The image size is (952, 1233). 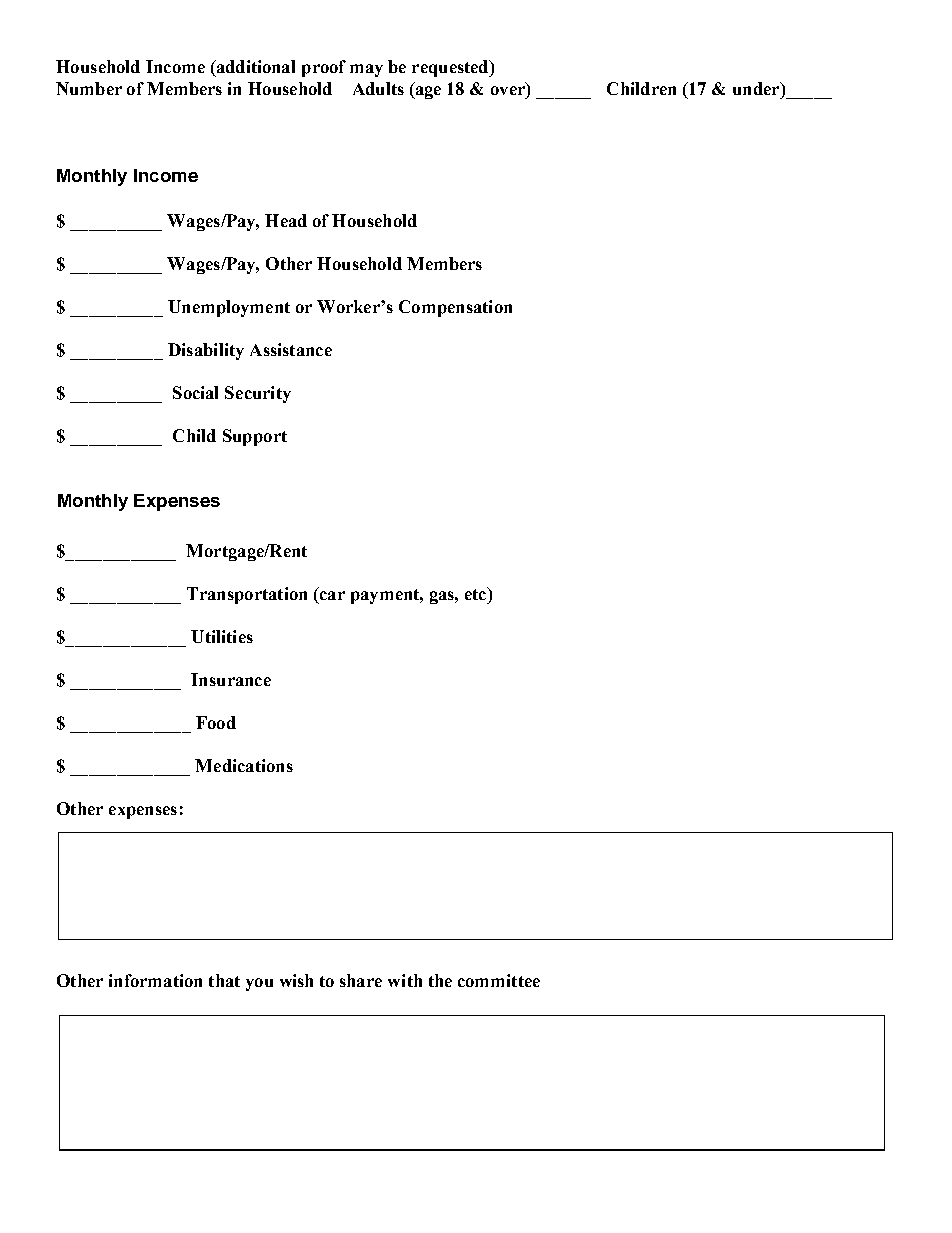 I want to click on committee, so click(x=499, y=980).
